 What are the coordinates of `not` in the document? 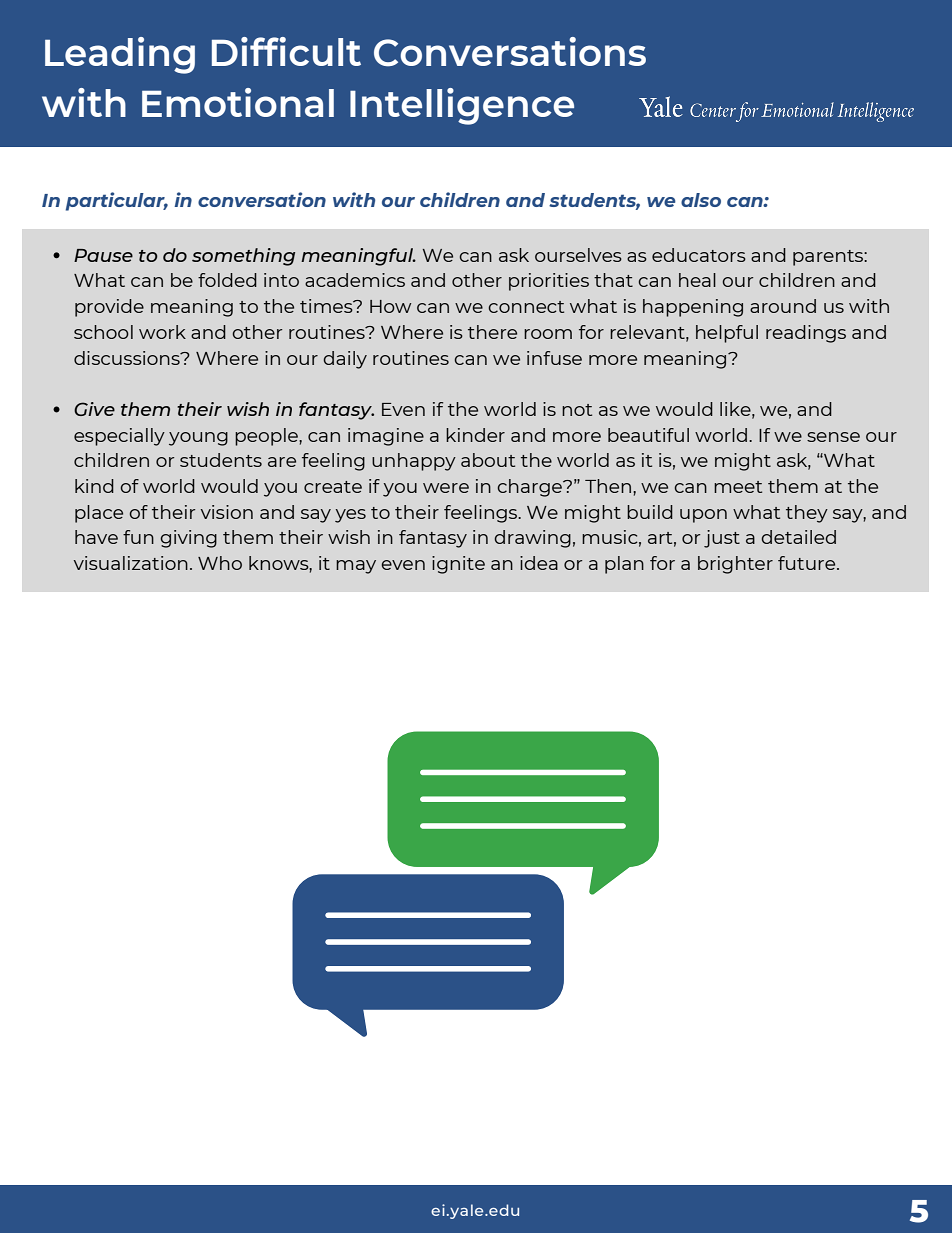 It's located at (577, 410).
